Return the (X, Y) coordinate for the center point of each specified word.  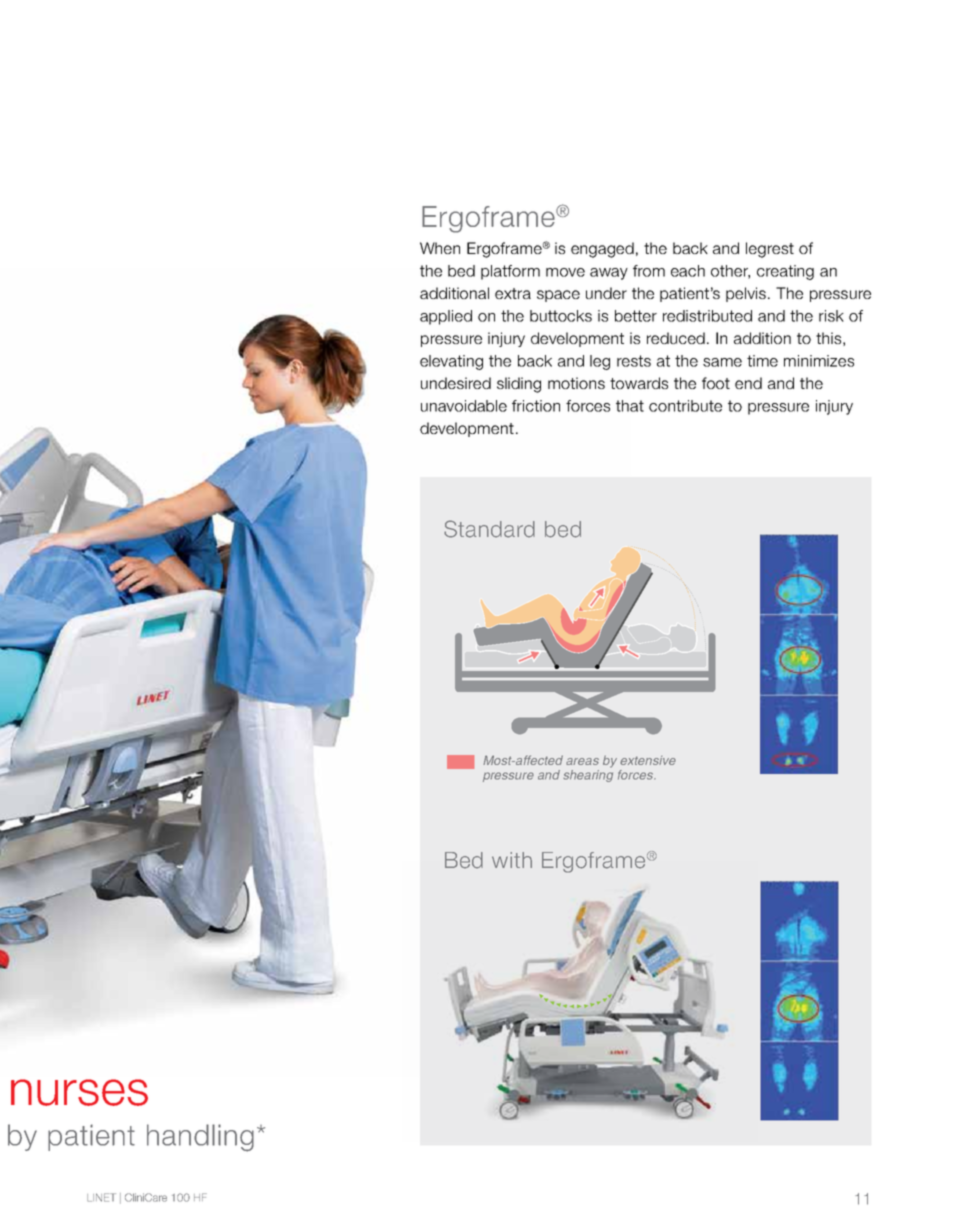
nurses (79, 1092)
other (730, 272)
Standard (489, 529)
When (440, 248)
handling (200, 1138)
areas (582, 761)
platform (510, 272)
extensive (648, 760)
